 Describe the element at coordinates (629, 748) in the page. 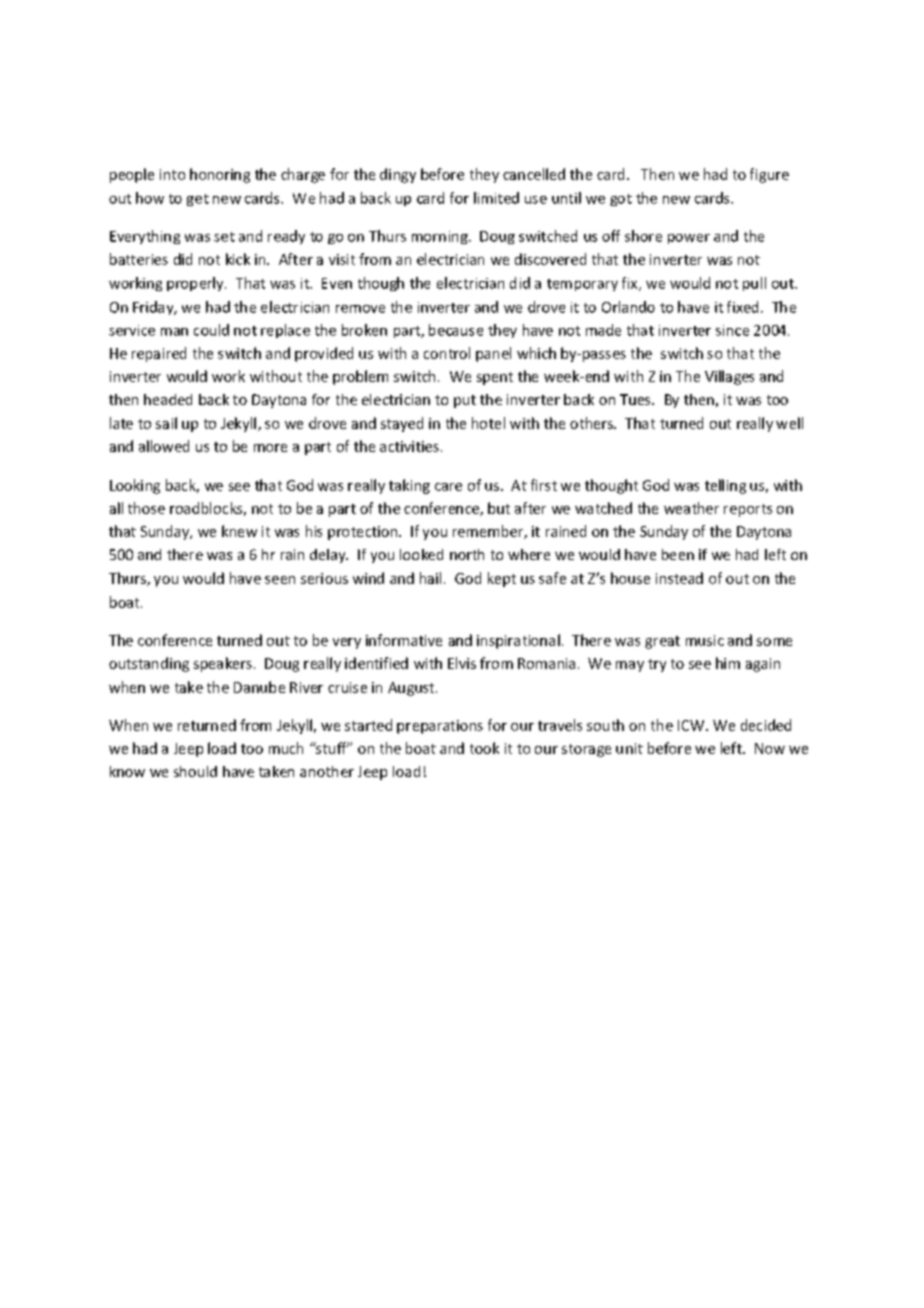

I see `unit` at that location.
